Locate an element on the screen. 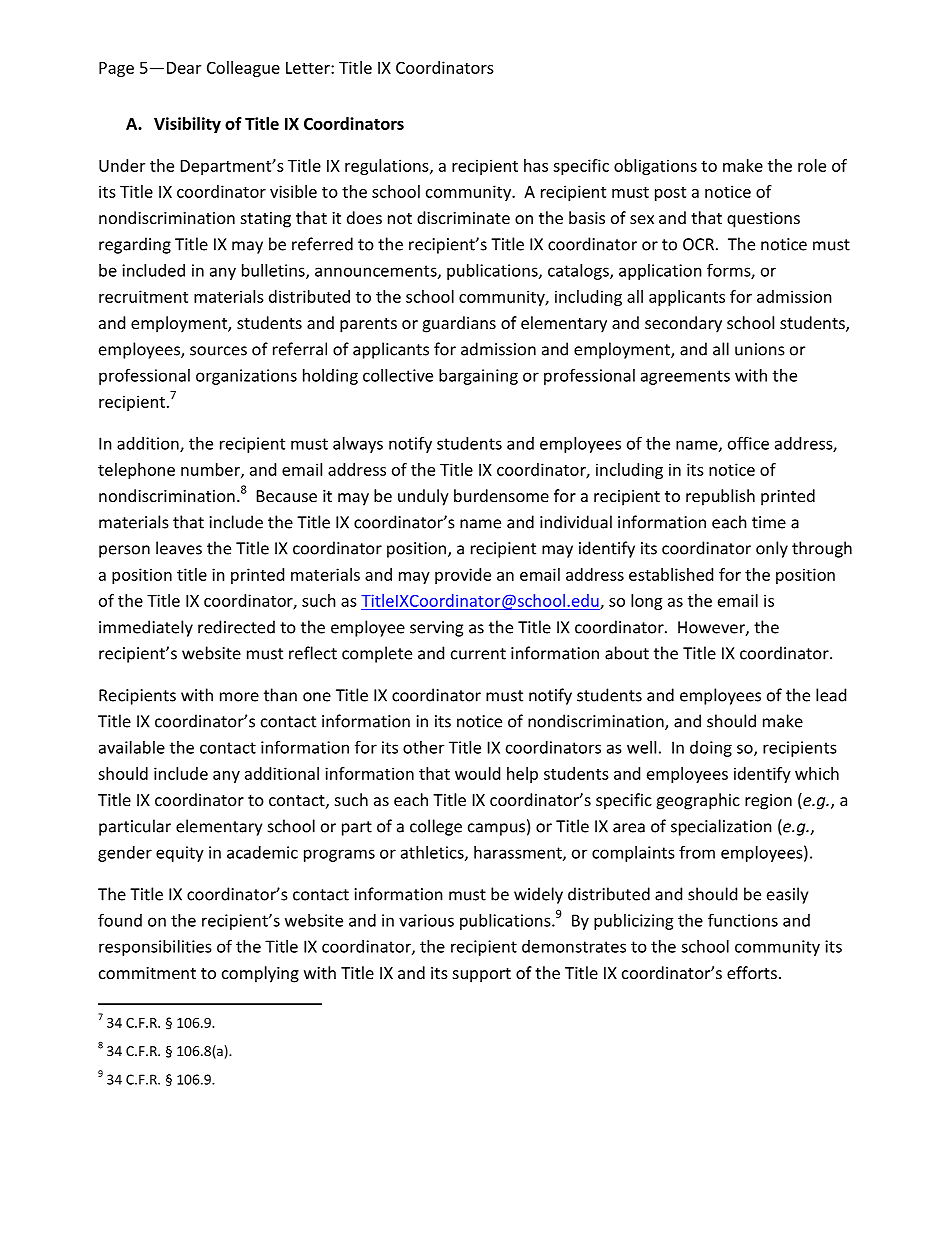 This screenshot has width=952, height=1233. has is located at coordinates (536, 165).
